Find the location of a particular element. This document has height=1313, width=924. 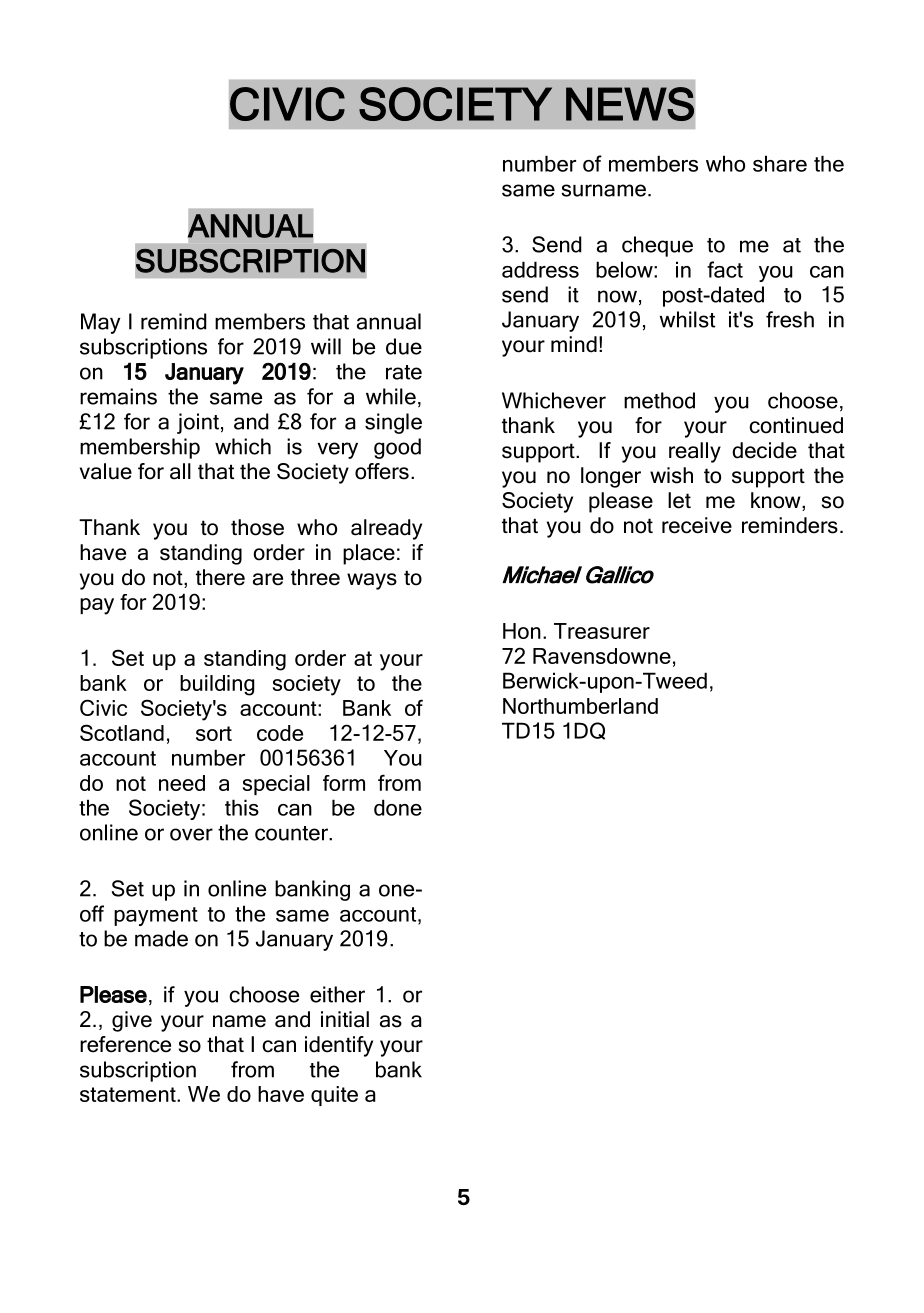

initial is located at coordinates (345, 1019).
